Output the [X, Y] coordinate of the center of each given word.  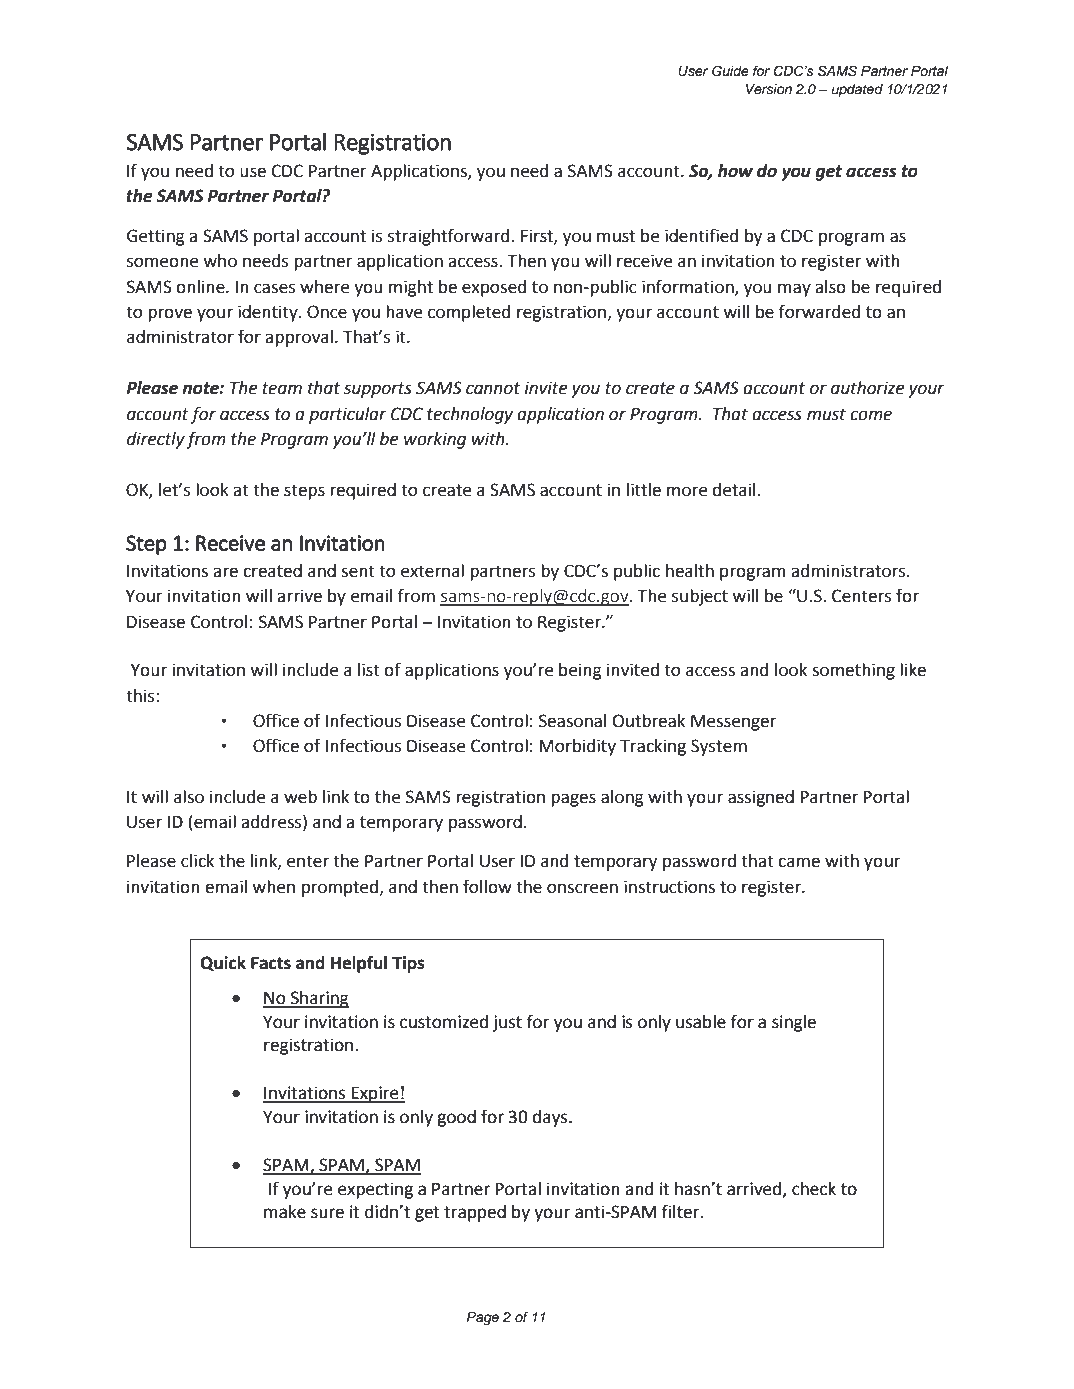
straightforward [450, 237]
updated [857, 90]
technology [470, 415]
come [871, 415]
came [799, 862]
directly [156, 440]
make [285, 1212]
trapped [475, 1213]
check [814, 1189]
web [300, 797]
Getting [156, 237]
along [622, 798]
